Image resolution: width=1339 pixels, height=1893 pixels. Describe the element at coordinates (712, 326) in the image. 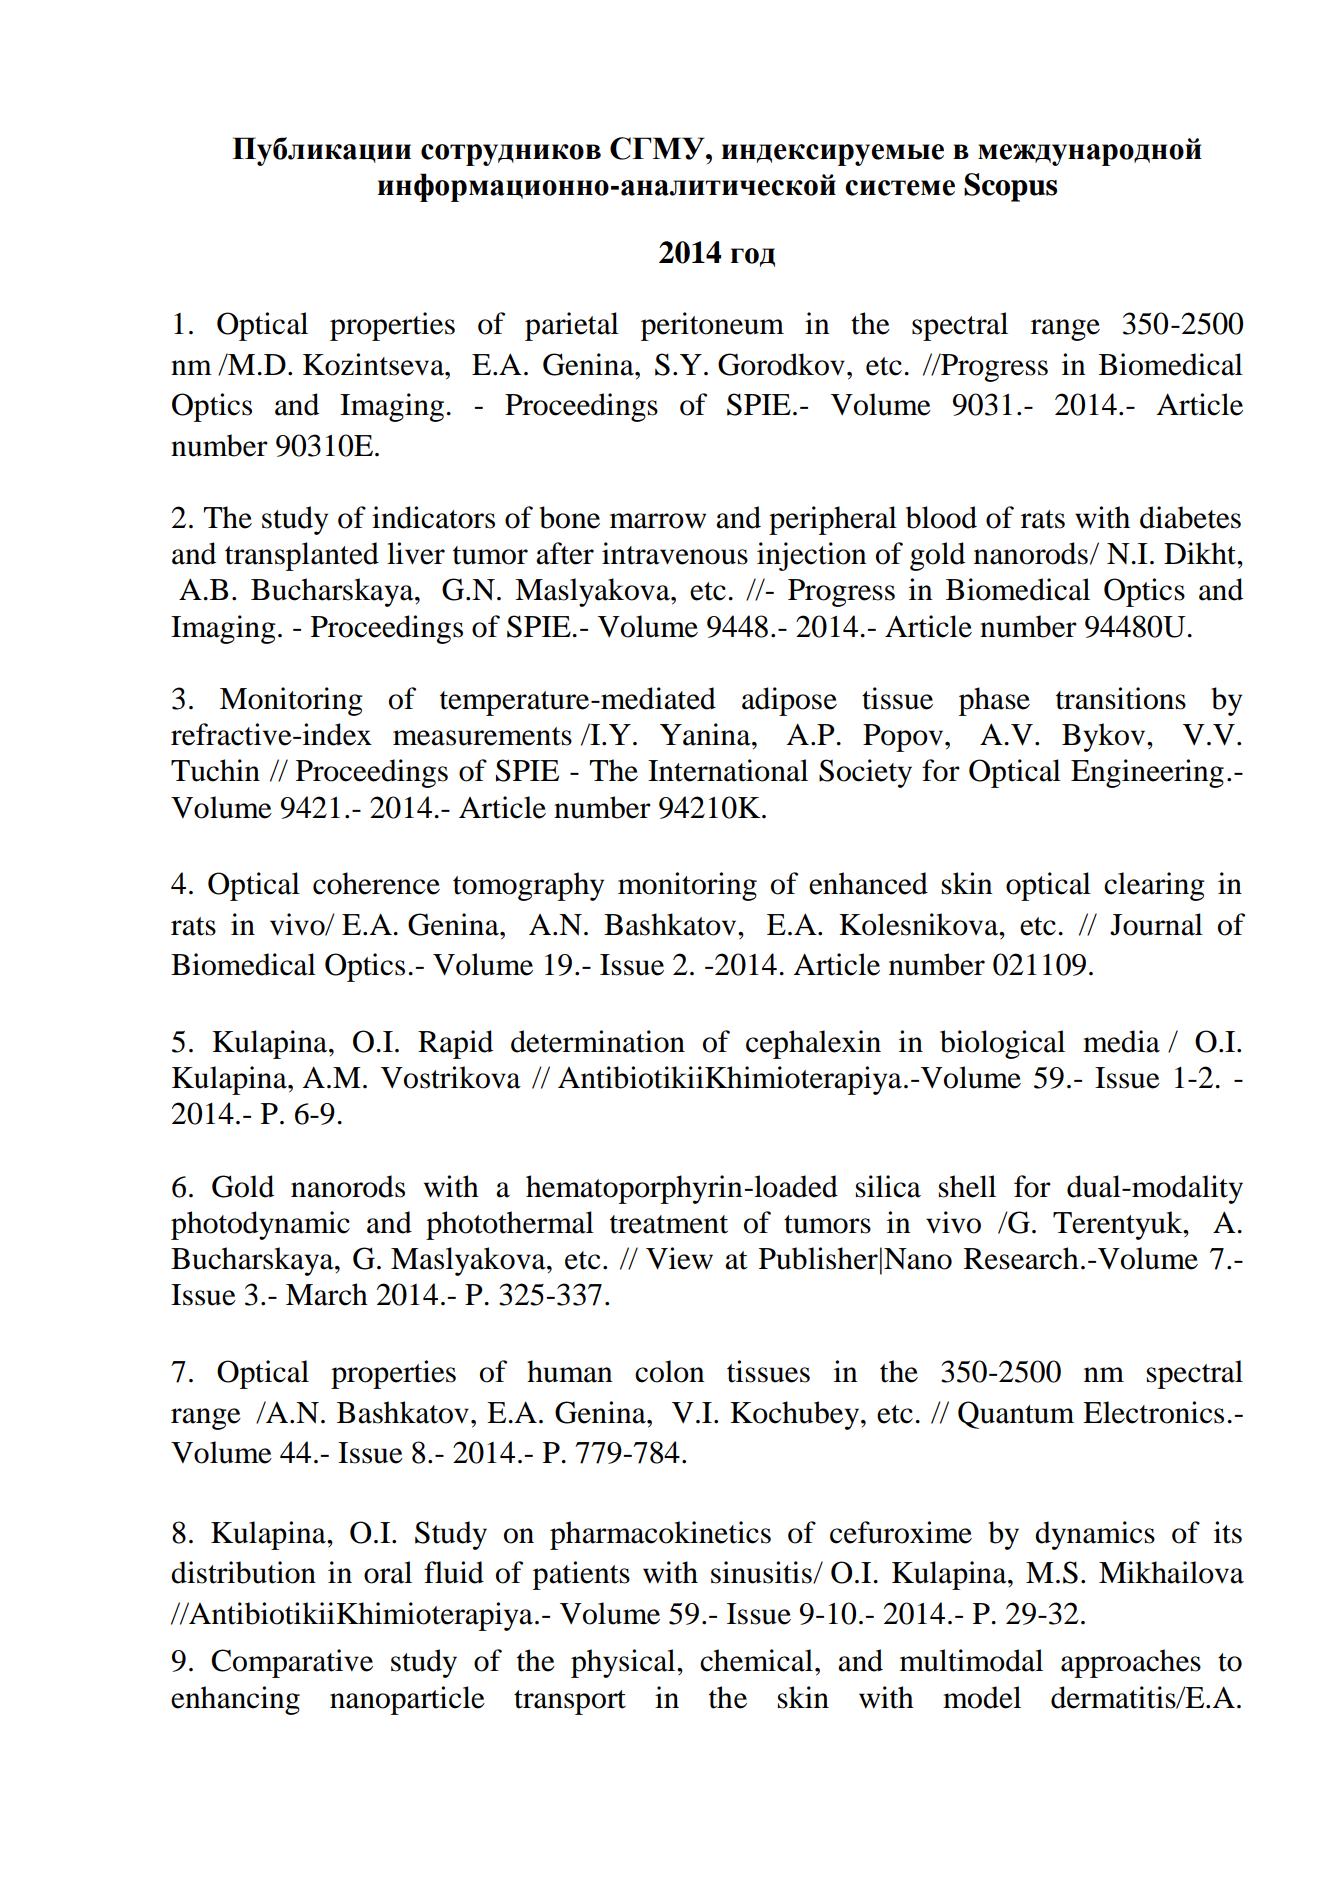

I see `peritoneum` at that location.
